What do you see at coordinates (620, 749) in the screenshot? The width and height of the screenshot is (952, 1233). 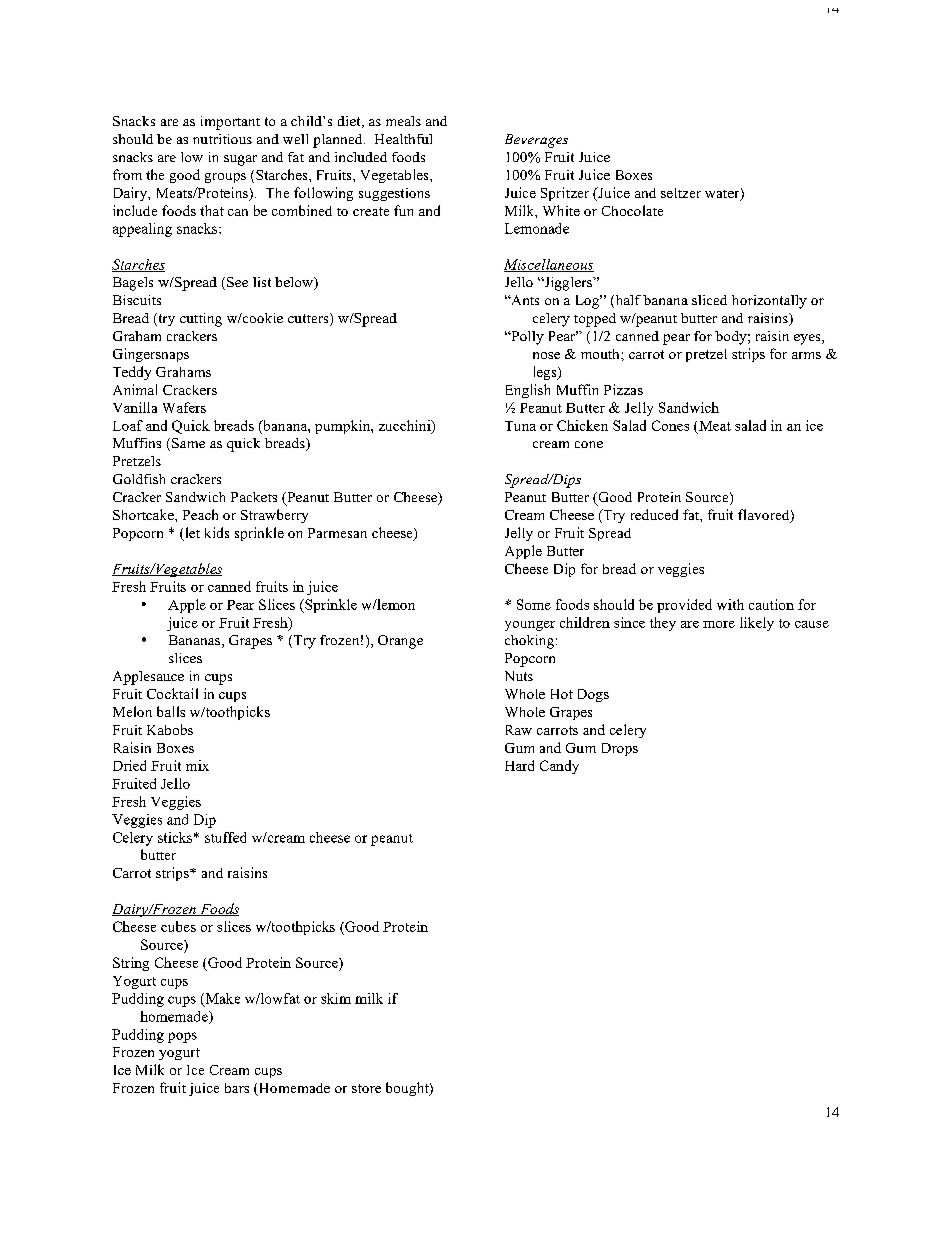 I see `Drops` at bounding box center [620, 749].
